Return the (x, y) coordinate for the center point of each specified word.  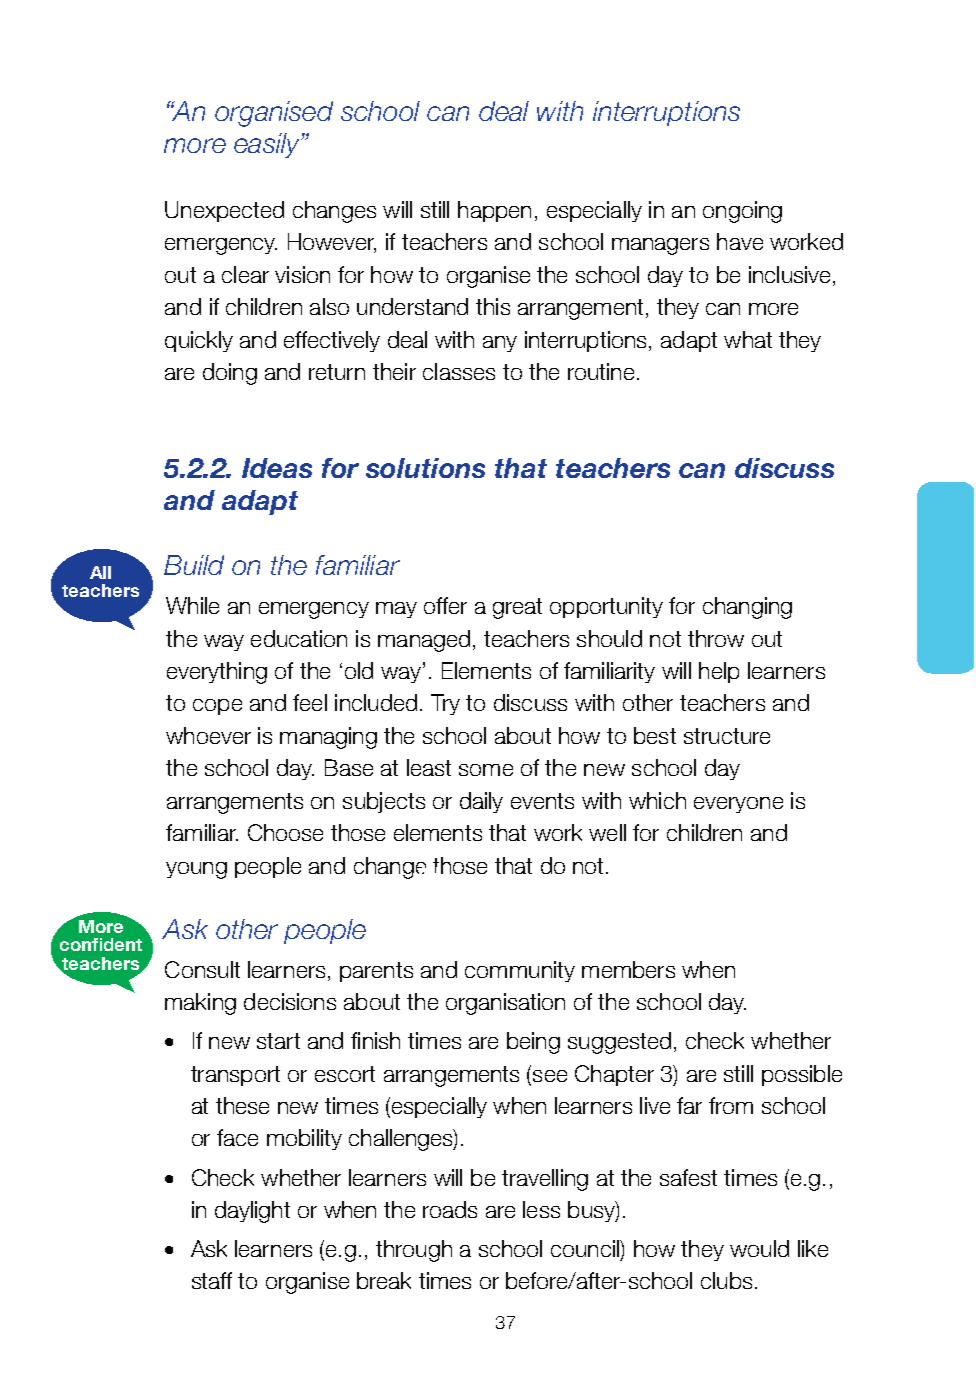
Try (445, 704)
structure (727, 736)
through (414, 1251)
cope (217, 707)
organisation (505, 1004)
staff (212, 1280)
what (748, 339)
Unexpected (224, 211)
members (628, 969)
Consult (202, 969)
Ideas (277, 468)
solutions (425, 468)
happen (494, 211)
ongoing (742, 212)
